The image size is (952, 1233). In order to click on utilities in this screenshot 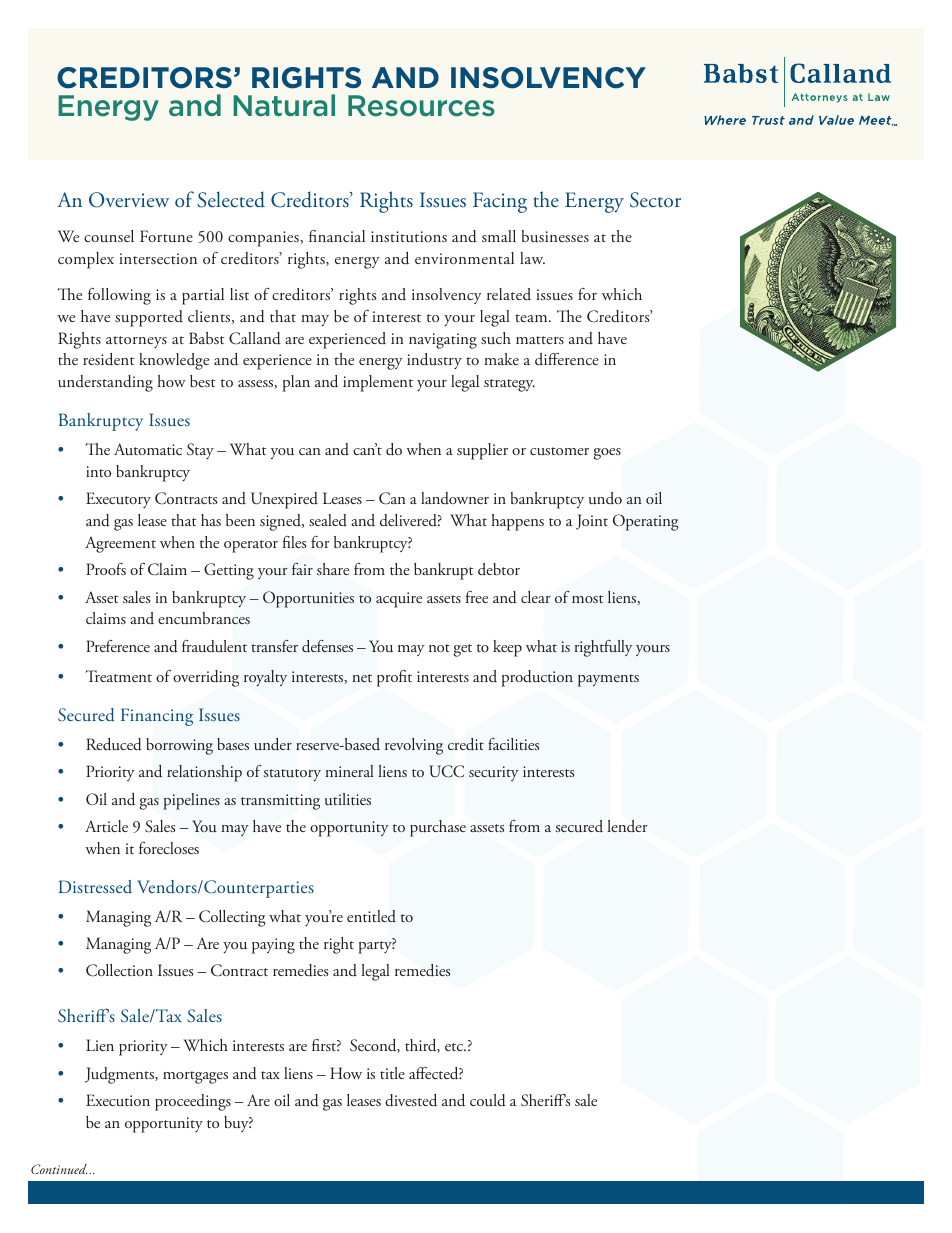, I will do `click(348, 799)`.
